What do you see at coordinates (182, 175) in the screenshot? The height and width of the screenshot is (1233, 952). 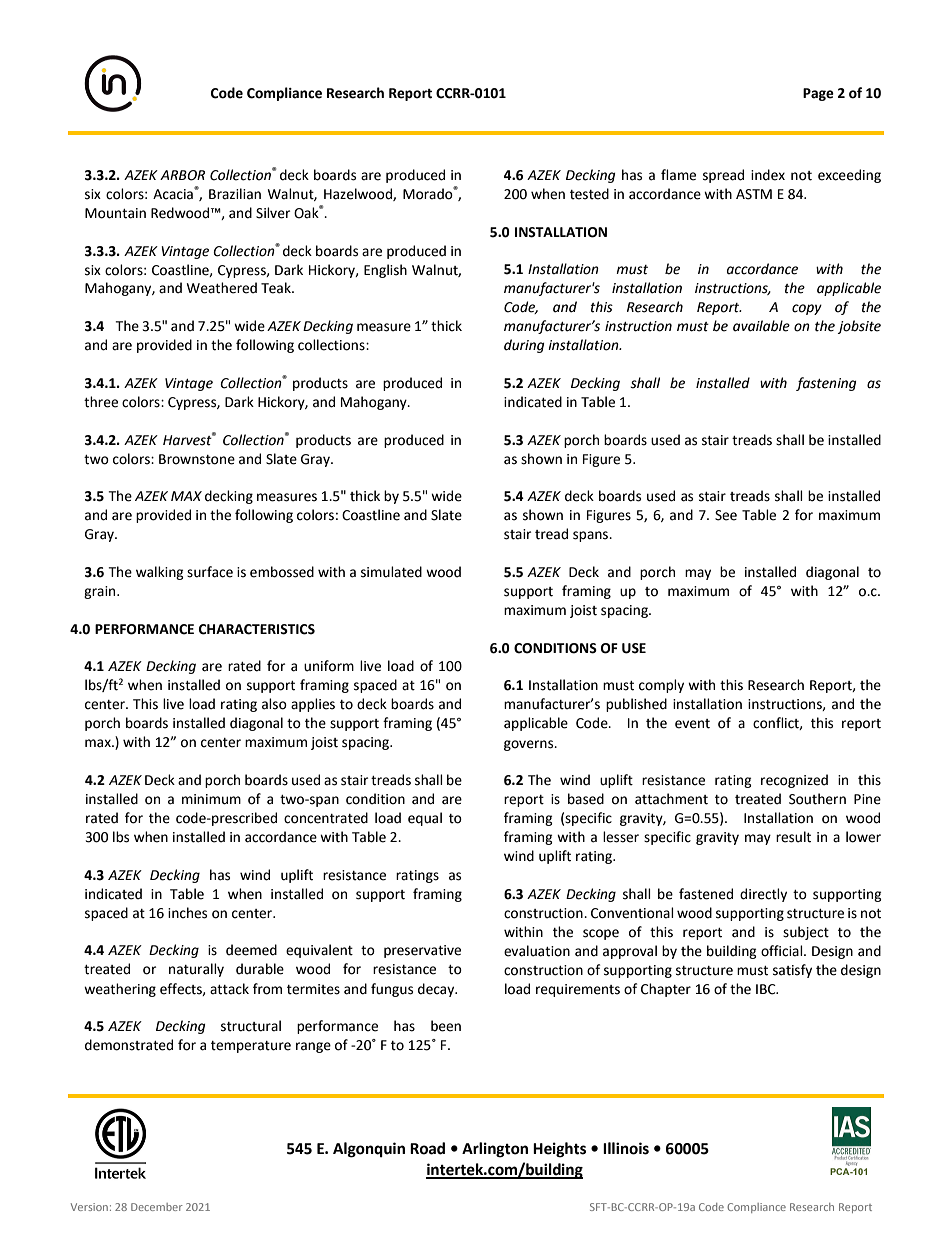 I see `ARBOR` at bounding box center [182, 175].
